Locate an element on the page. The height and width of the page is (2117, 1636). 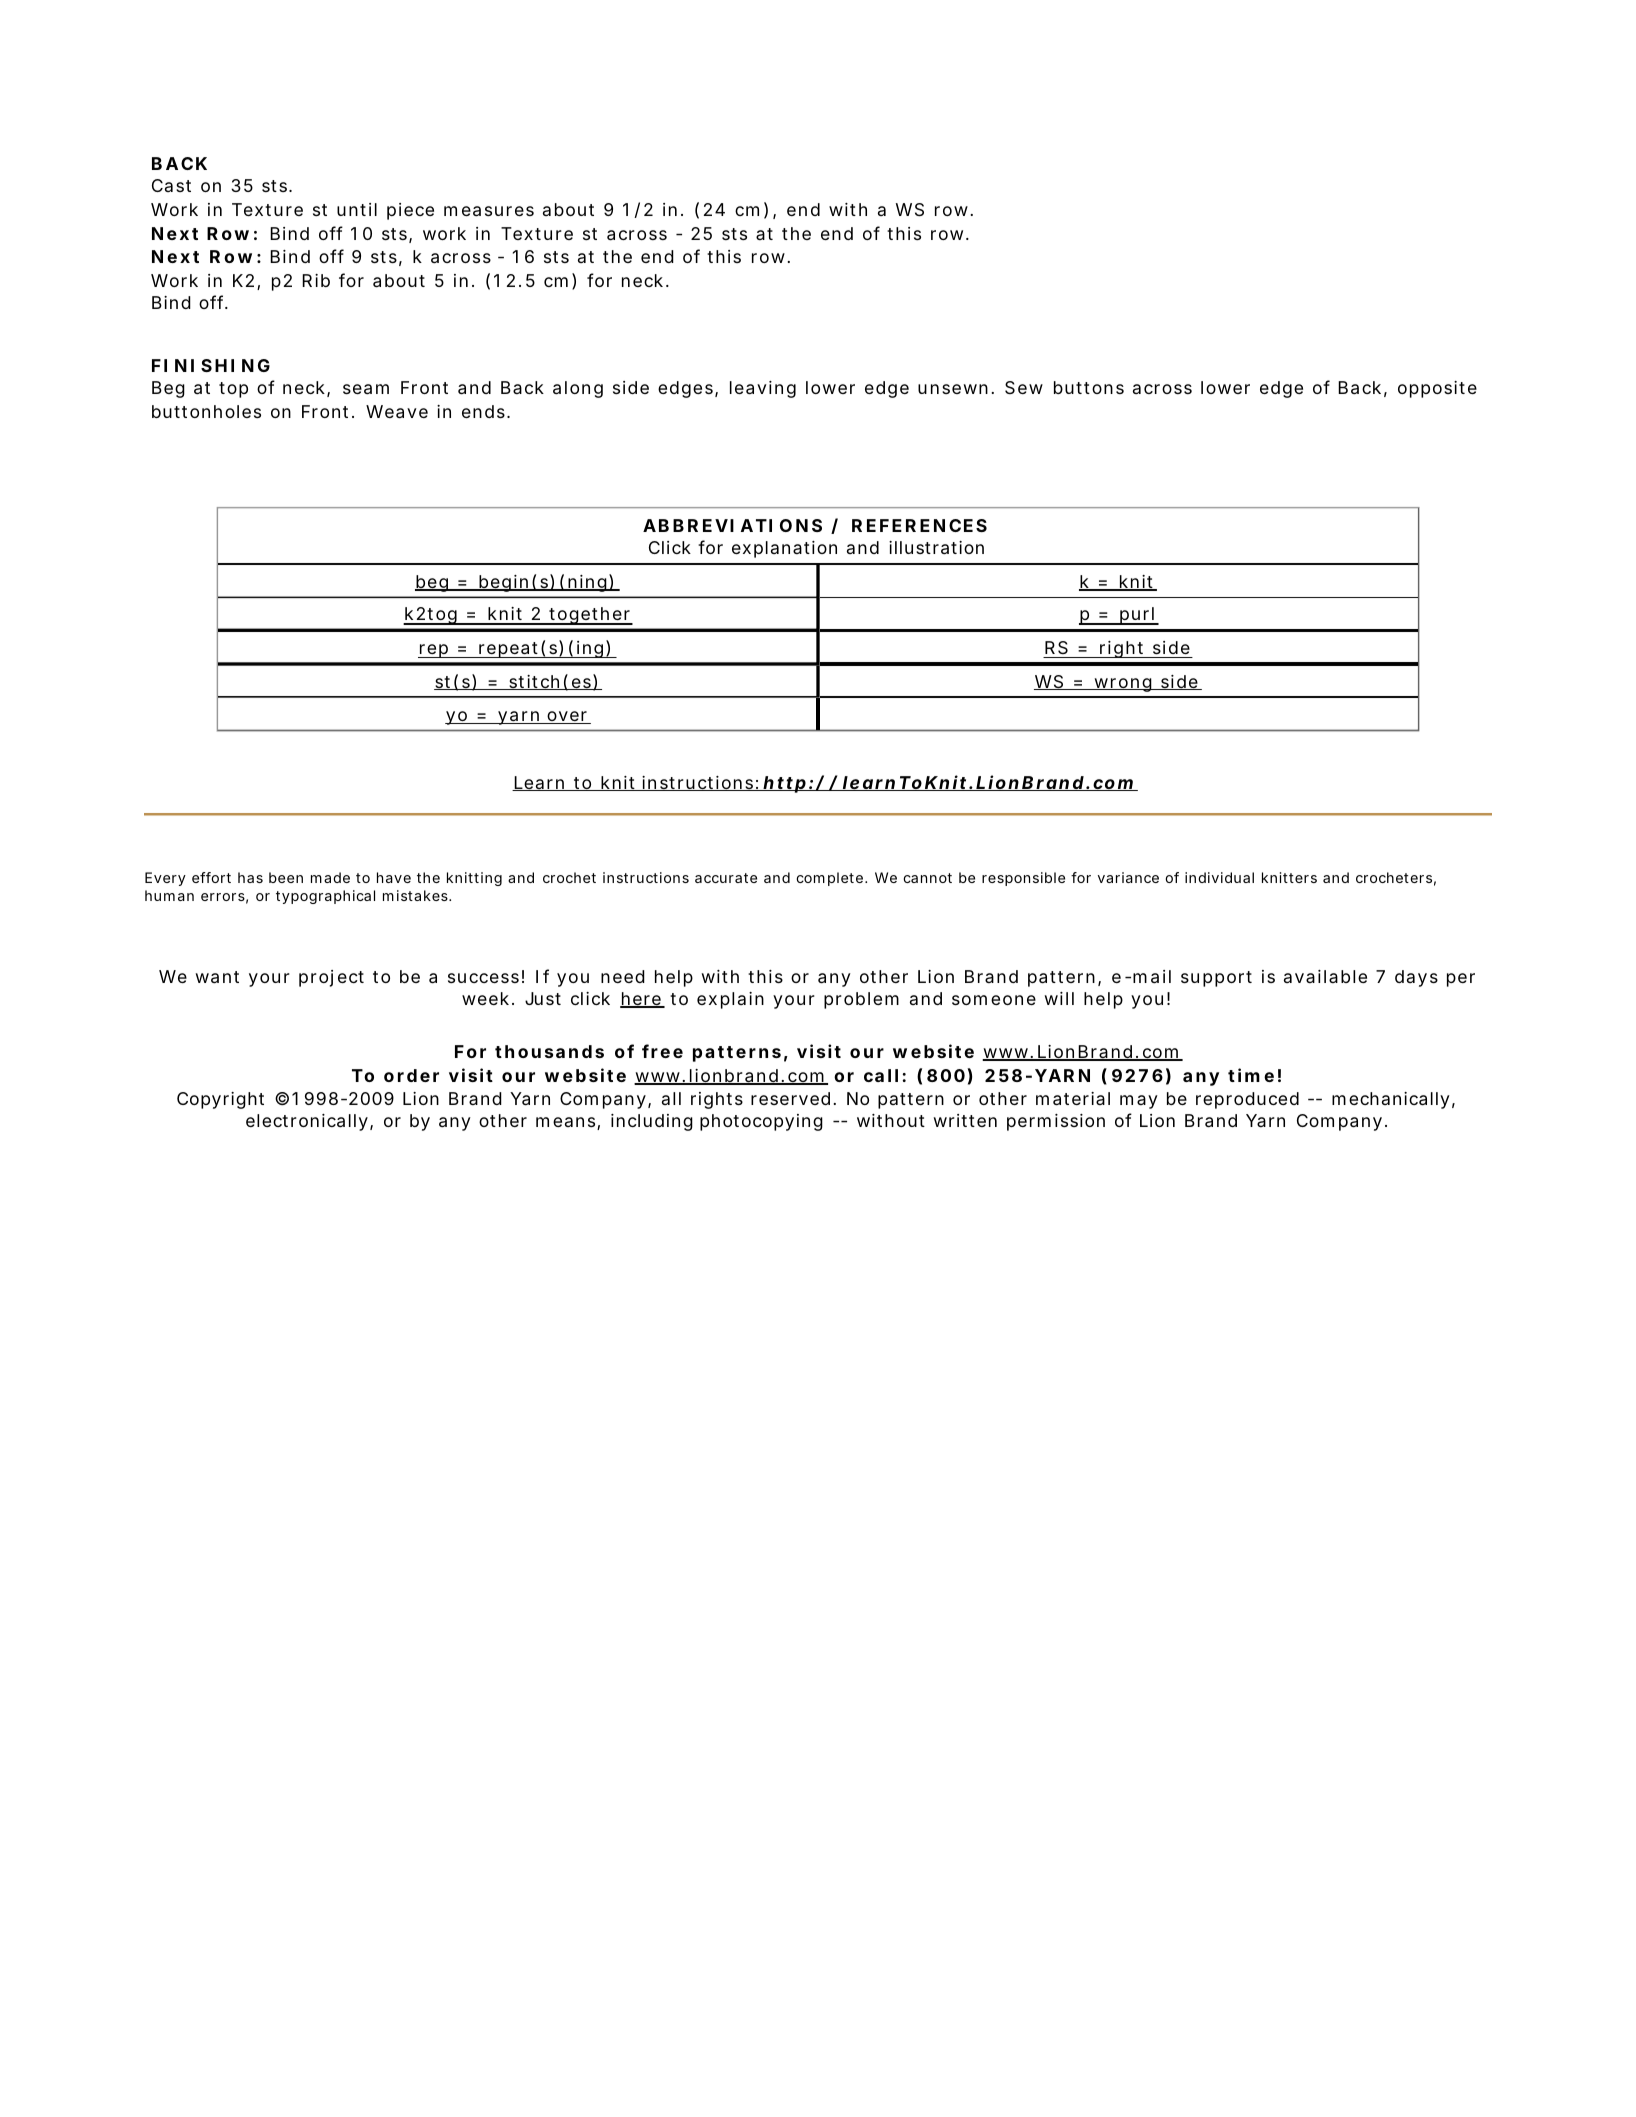
order is located at coordinates (411, 1075).
